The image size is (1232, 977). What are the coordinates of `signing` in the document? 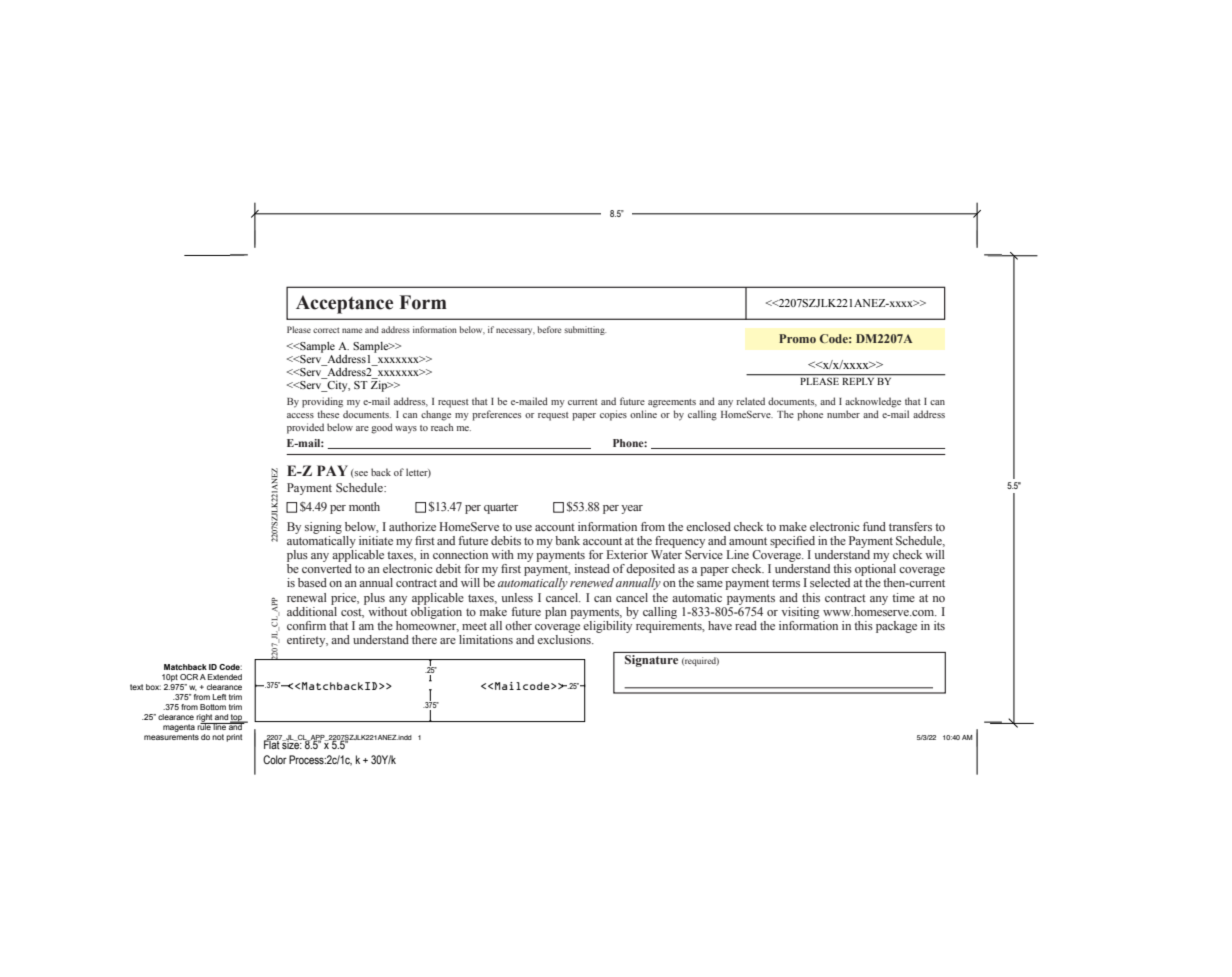 It's located at (323, 528).
